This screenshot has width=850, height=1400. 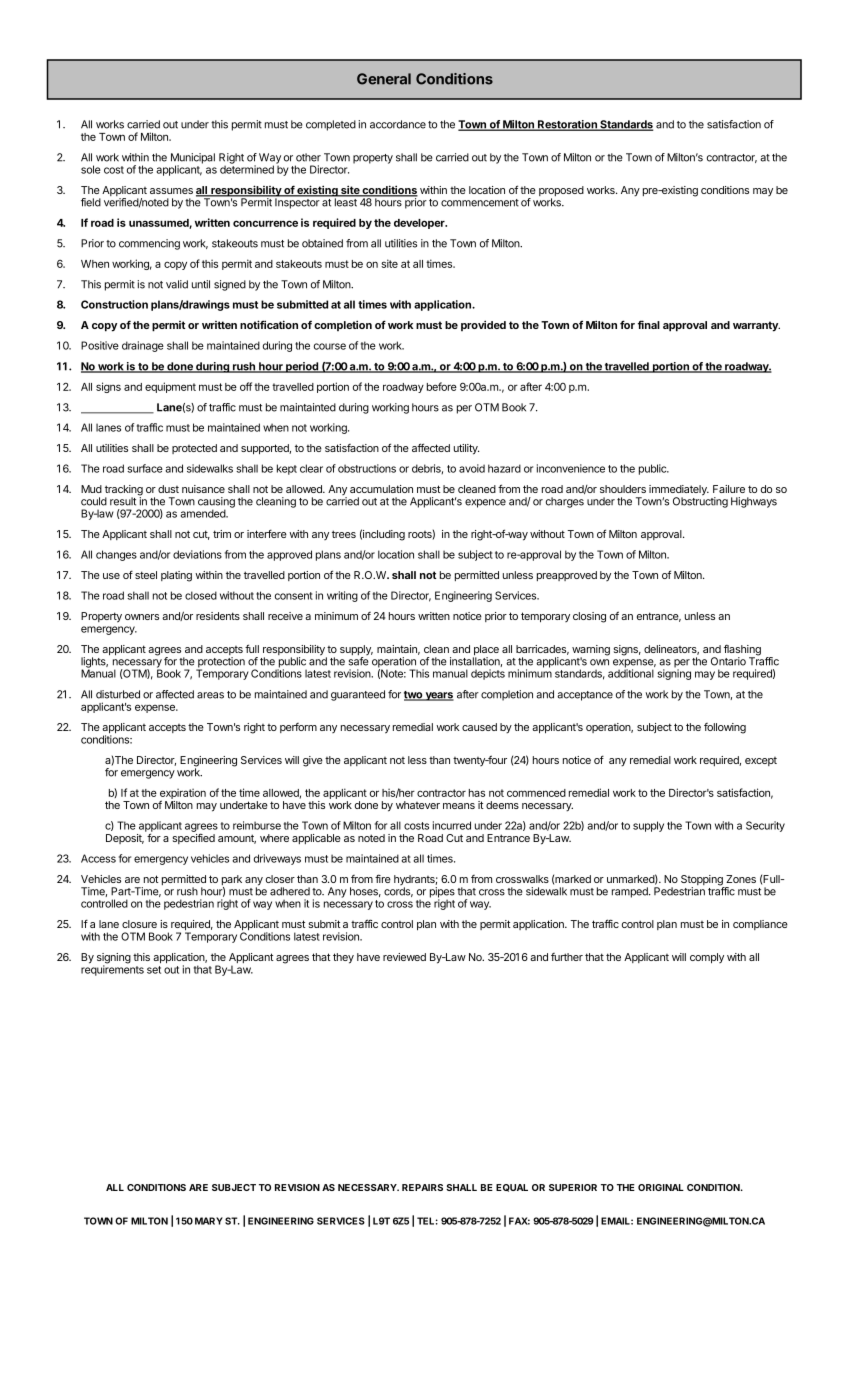 What do you see at coordinates (452, 825) in the screenshot?
I see `incurred` at bounding box center [452, 825].
